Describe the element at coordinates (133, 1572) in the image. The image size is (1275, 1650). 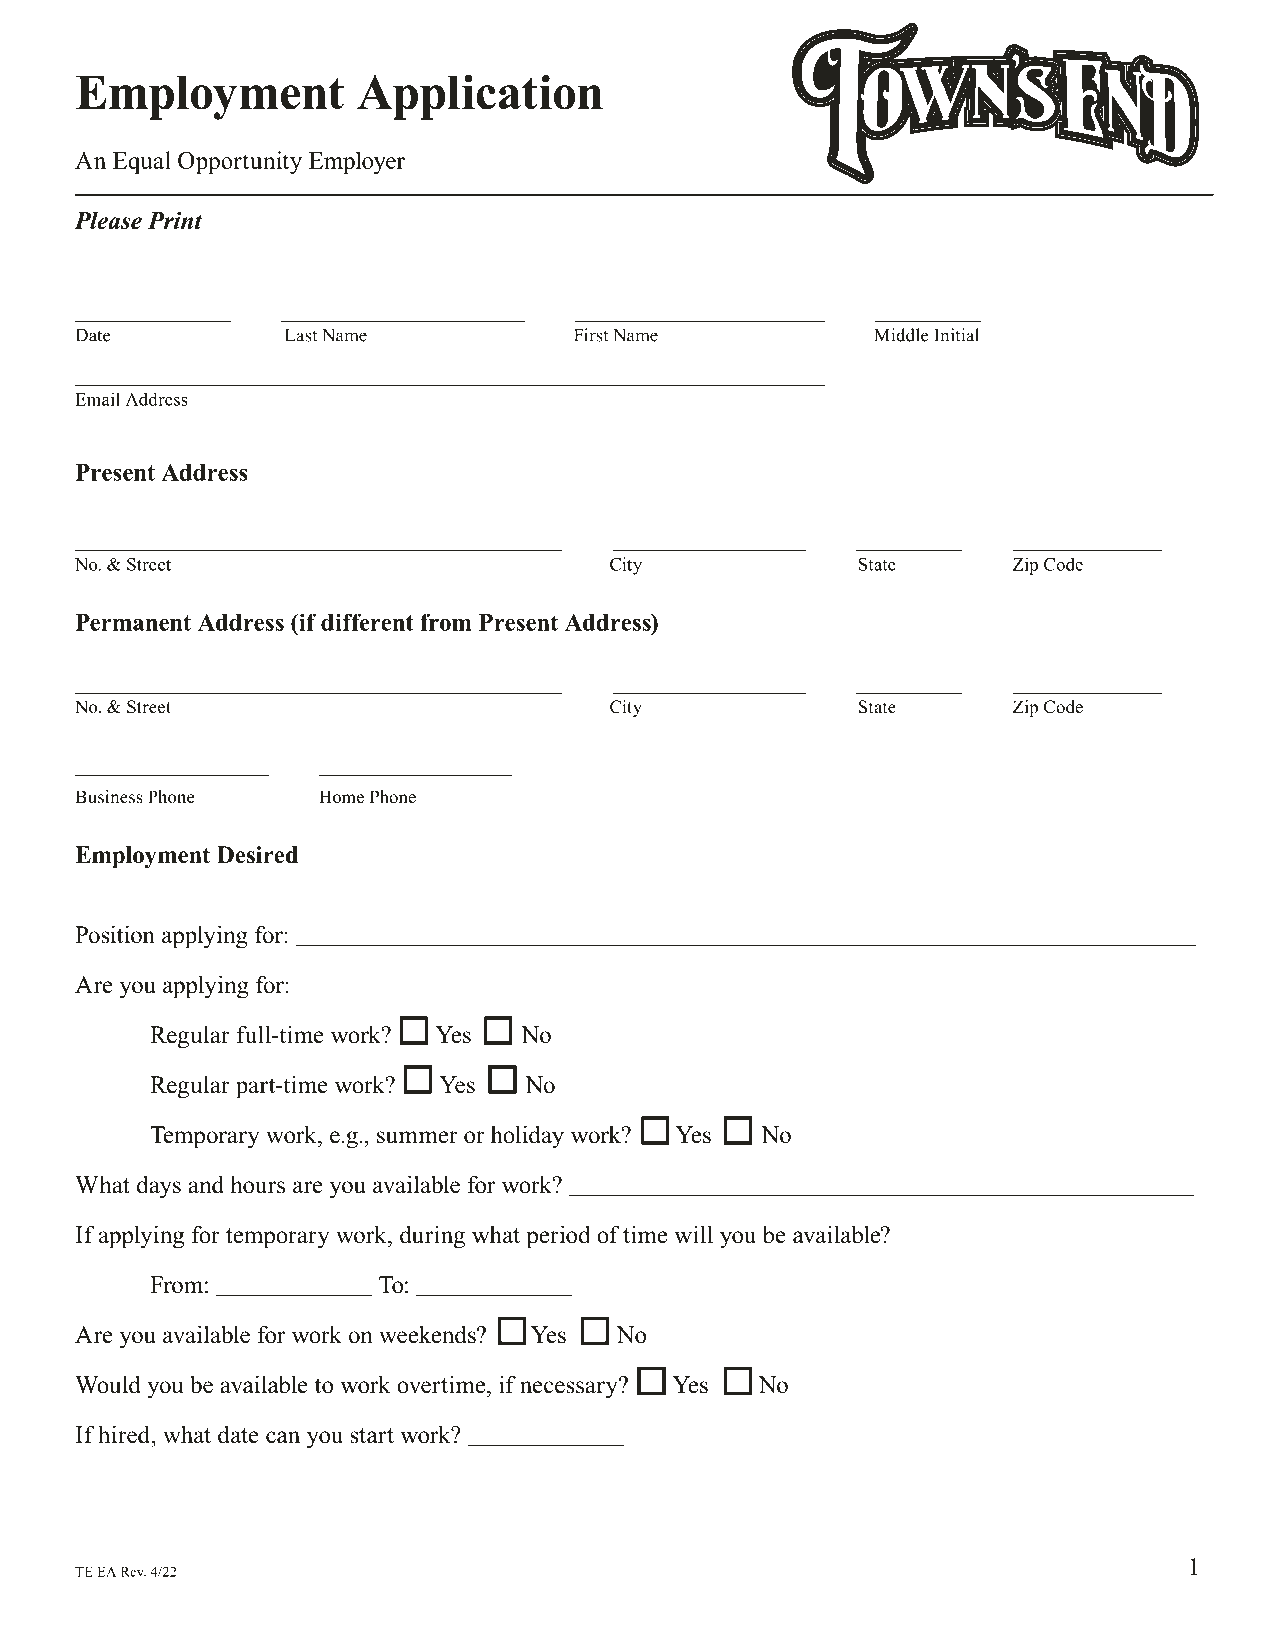
I see `Rev` at that location.
